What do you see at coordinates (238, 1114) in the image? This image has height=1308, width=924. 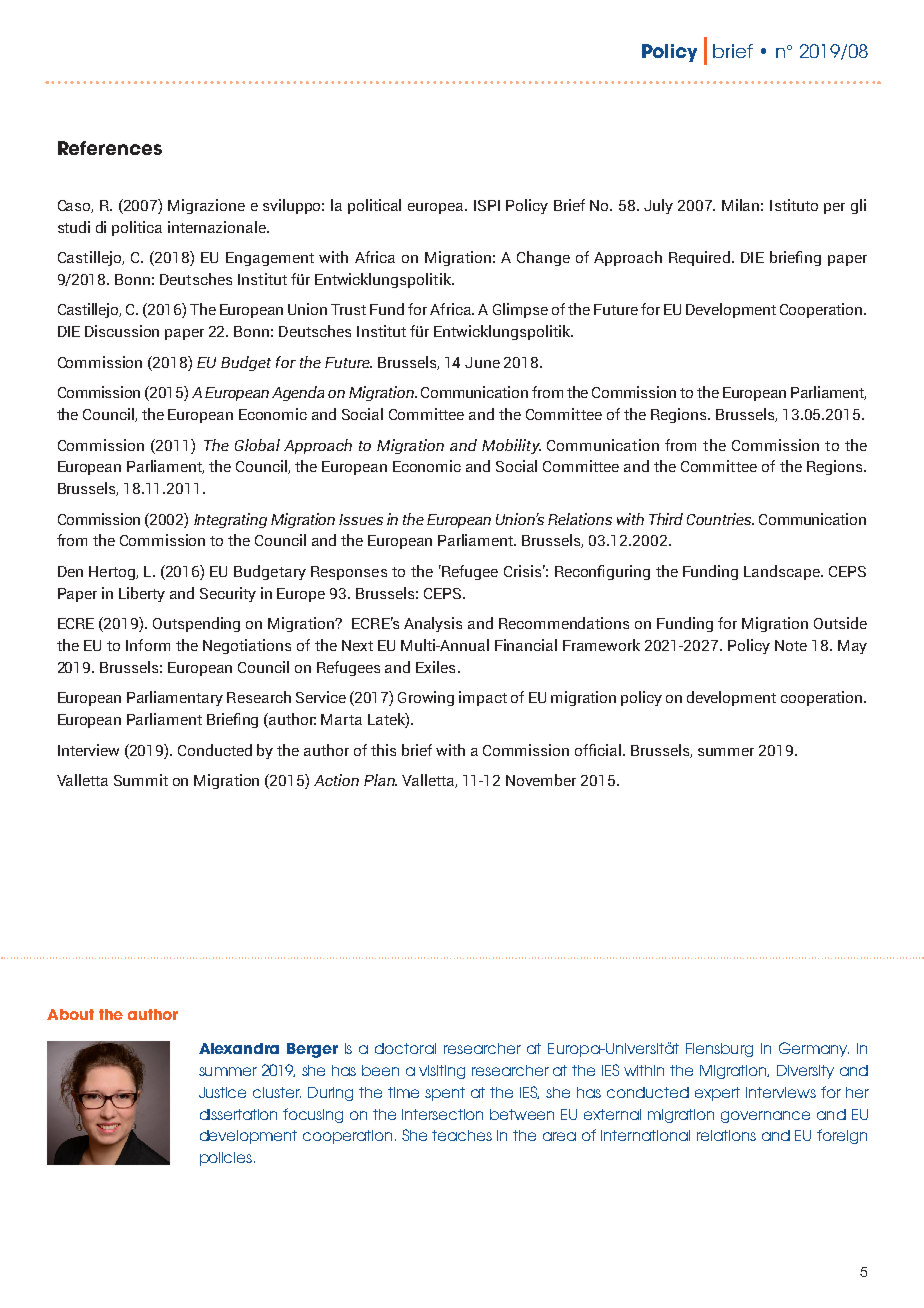 I see `dissertation` at bounding box center [238, 1114].
